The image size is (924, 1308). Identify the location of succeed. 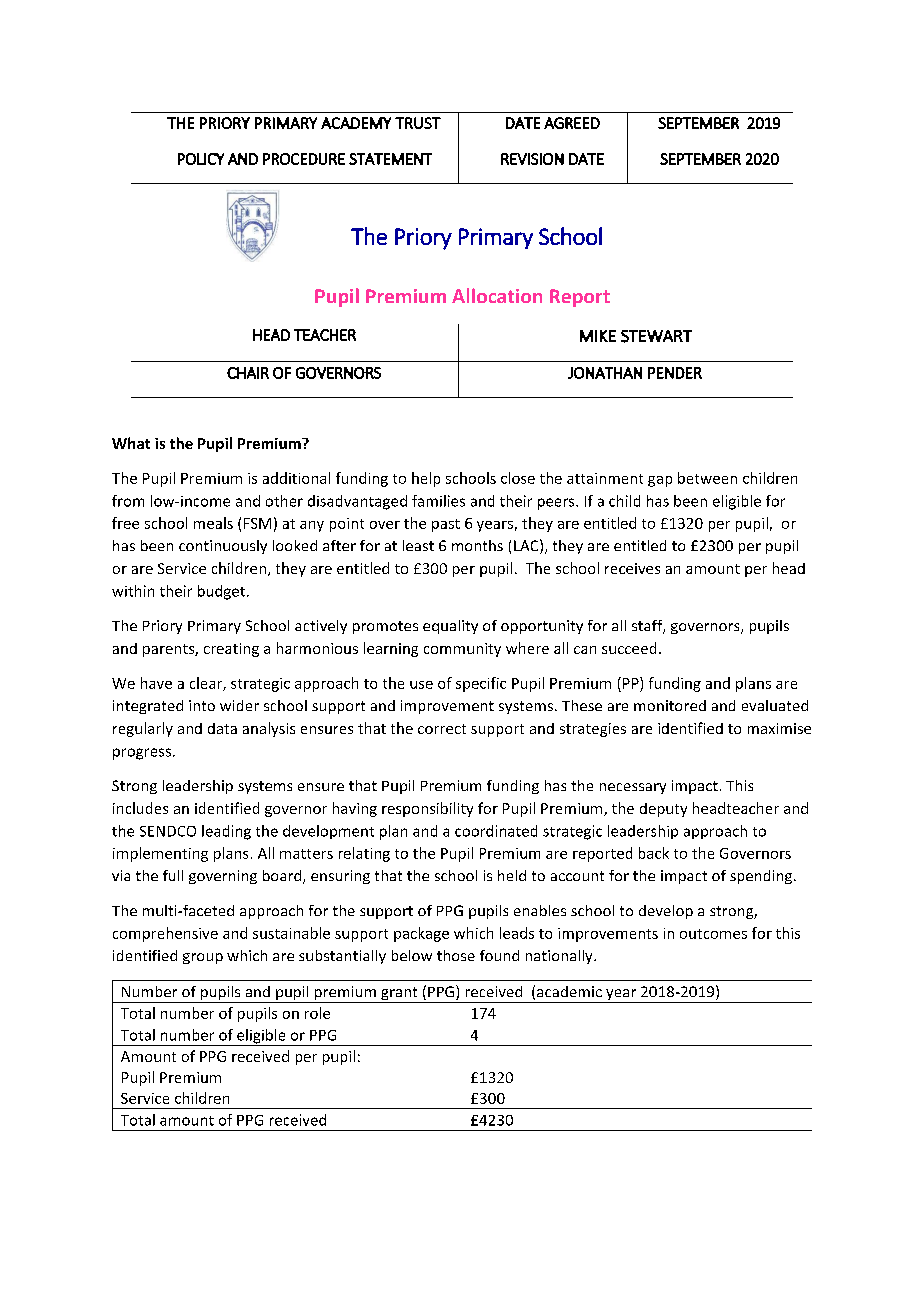
(629, 648).
